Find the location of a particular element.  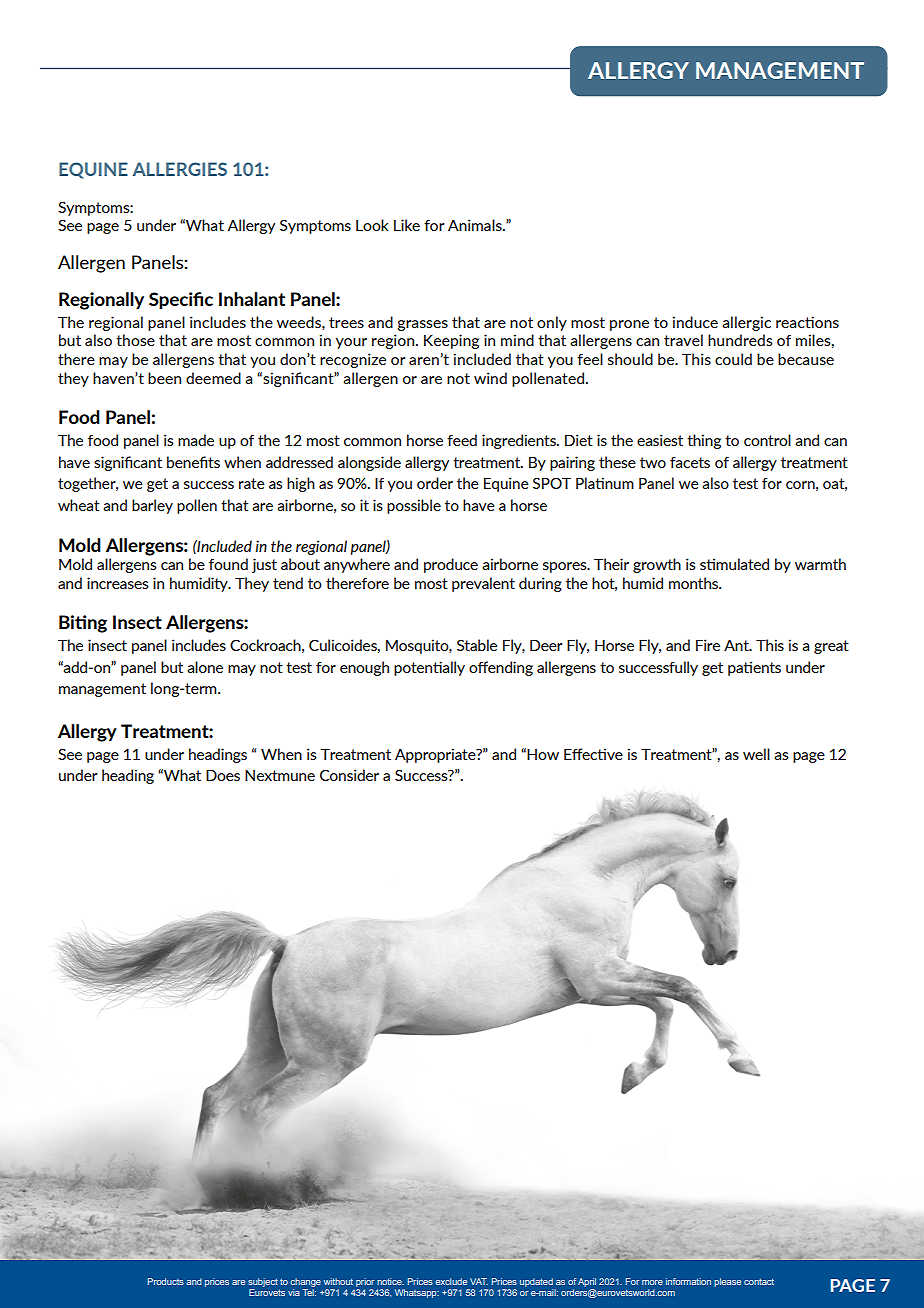

Products is located at coordinates (166, 1281).
